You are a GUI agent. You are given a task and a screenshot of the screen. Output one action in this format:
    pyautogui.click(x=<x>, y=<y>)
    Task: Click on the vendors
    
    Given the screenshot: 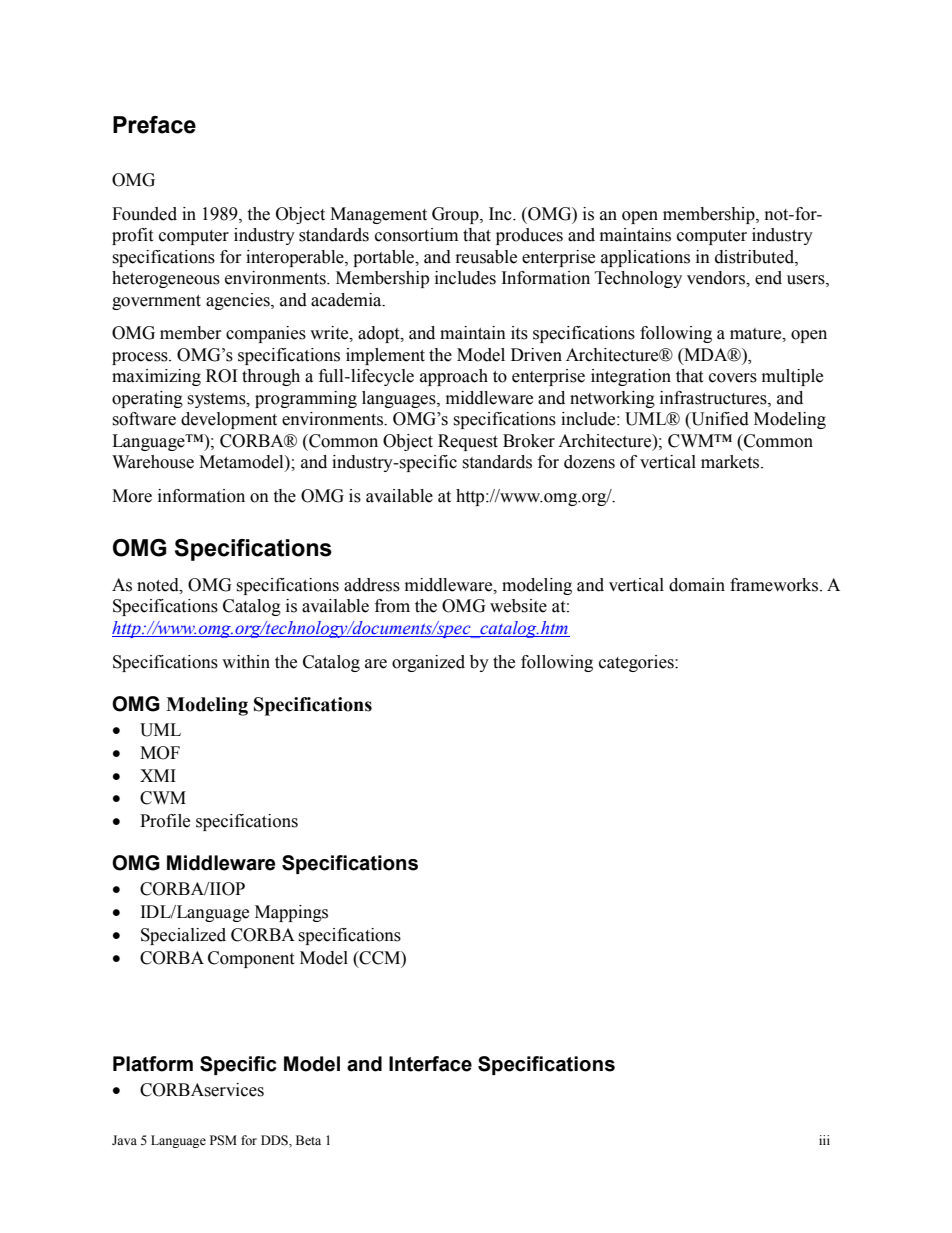 What is the action you would take?
    pyautogui.click(x=717, y=278)
